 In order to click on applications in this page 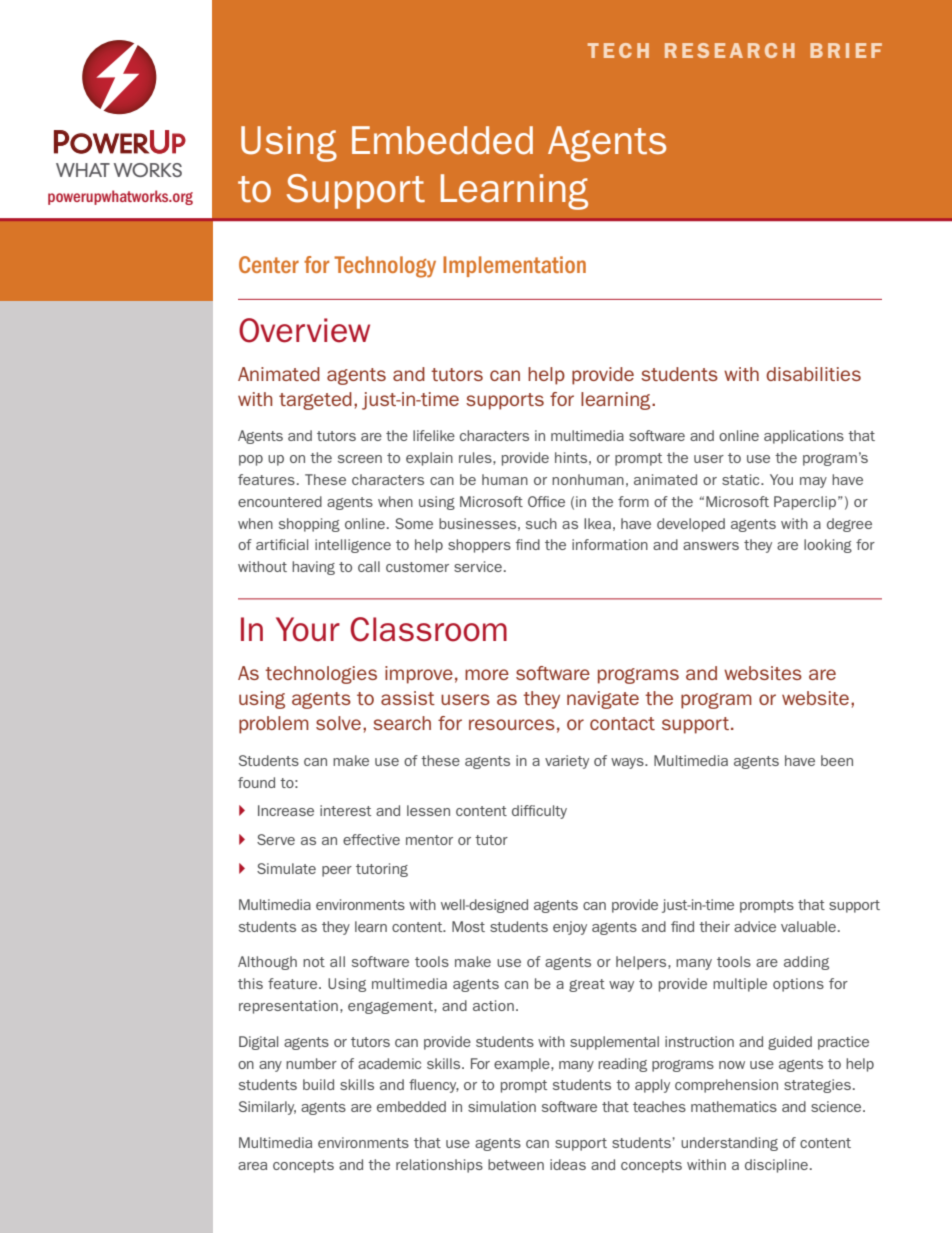, I will do `click(804, 437)`.
